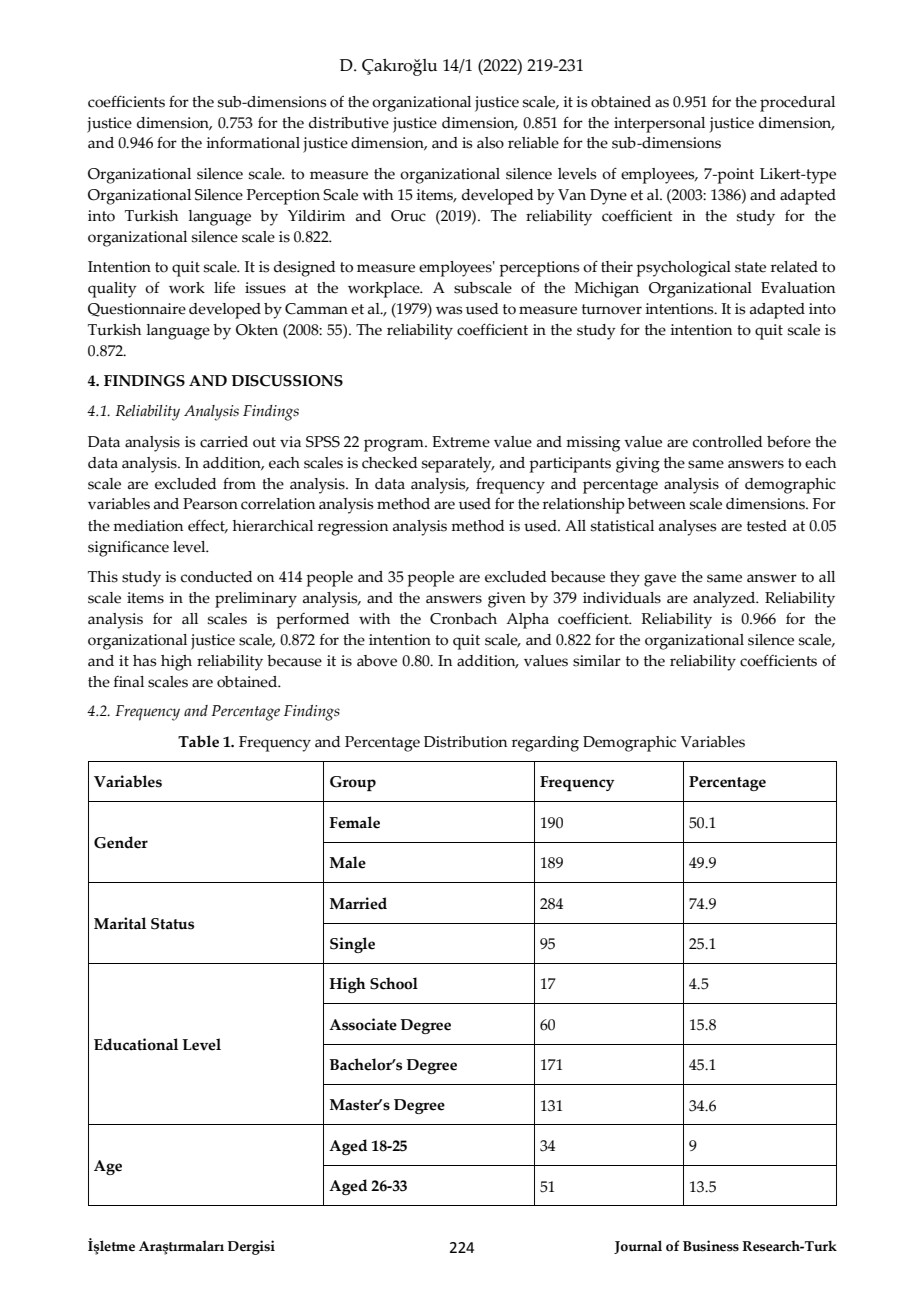 The width and height of the page is (924, 1308). I want to click on separately, so click(458, 465).
